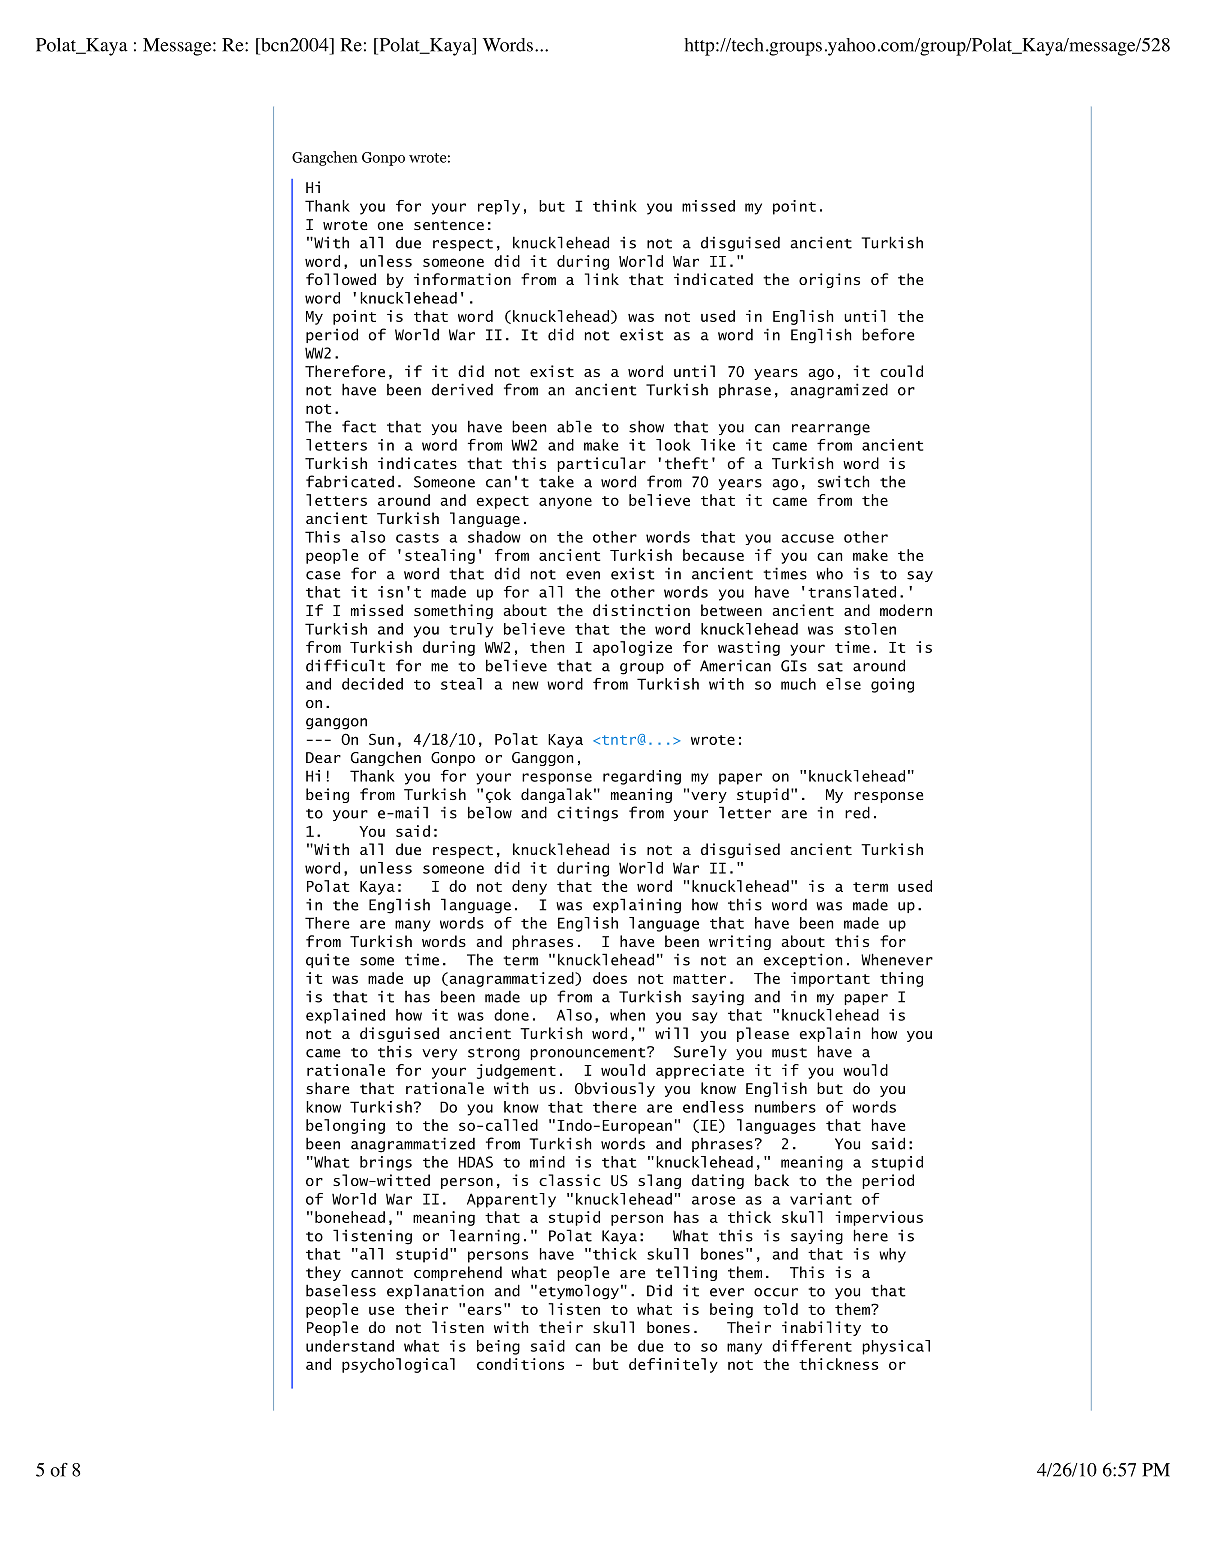 The width and height of the document is (1206, 1561). Describe the element at coordinates (857, 812) in the document. I see `red` at that location.
